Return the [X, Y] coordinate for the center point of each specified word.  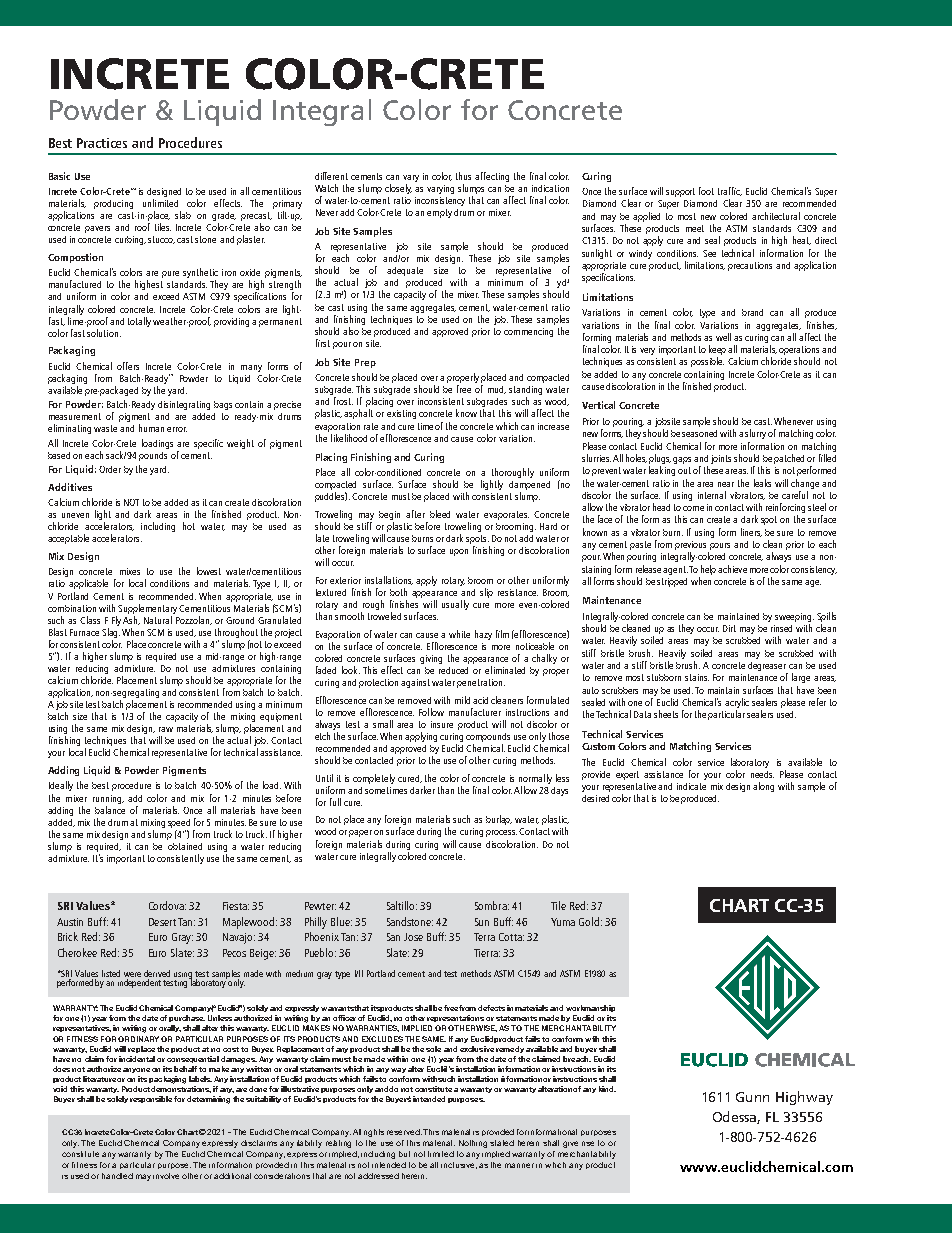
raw [166, 729]
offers [128, 366]
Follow [431, 712]
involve [166, 1176]
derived [157, 975]
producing [113, 204]
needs [762, 774]
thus [463, 176]
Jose [413, 937]
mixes [130, 571]
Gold [590, 921]
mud [497, 390]
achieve [732, 569]
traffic [730, 191]
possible [707, 362]
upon [459, 552]
